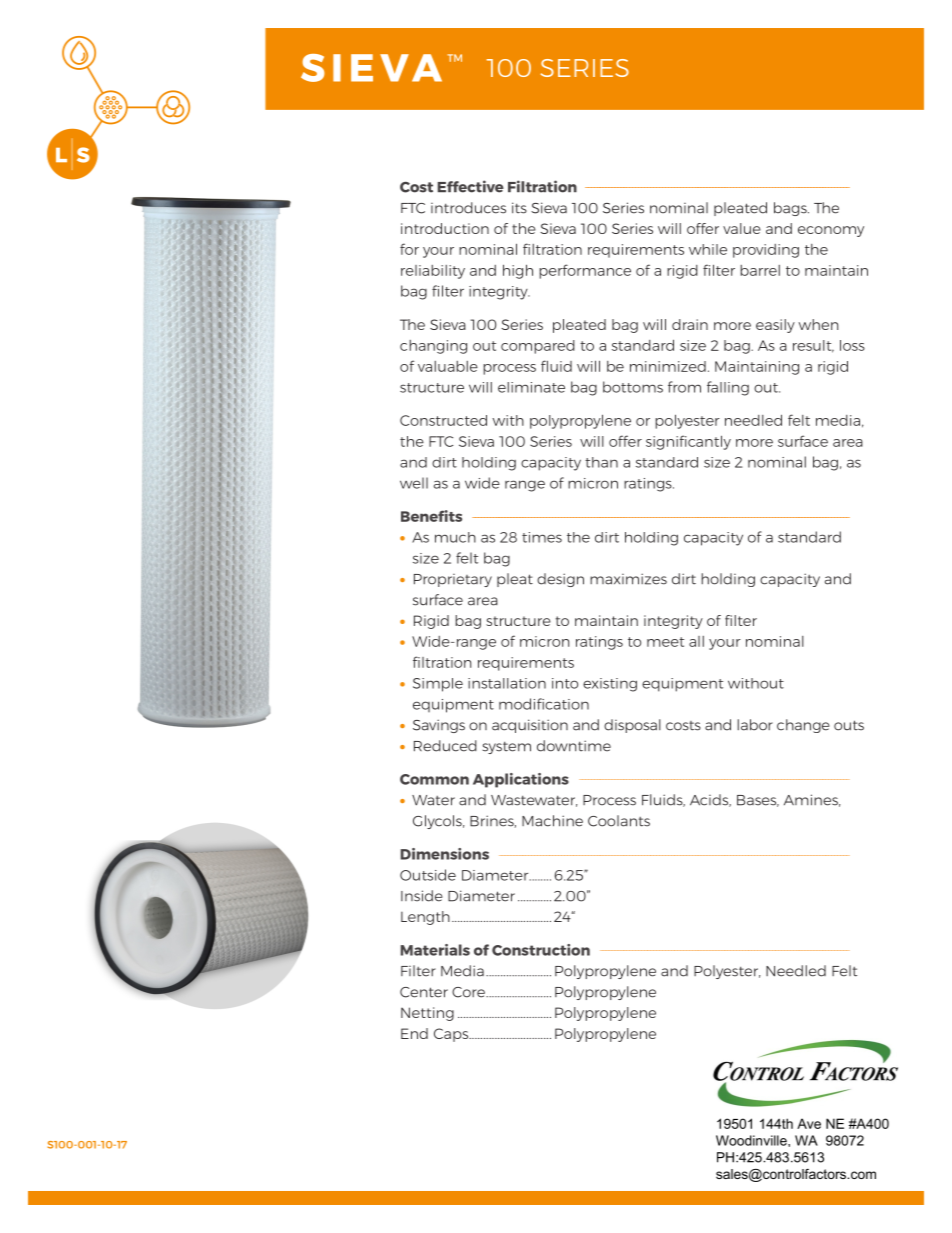 The width and height of the screenshot is (952, 1233). I want to click on change, so click(803, 726).
